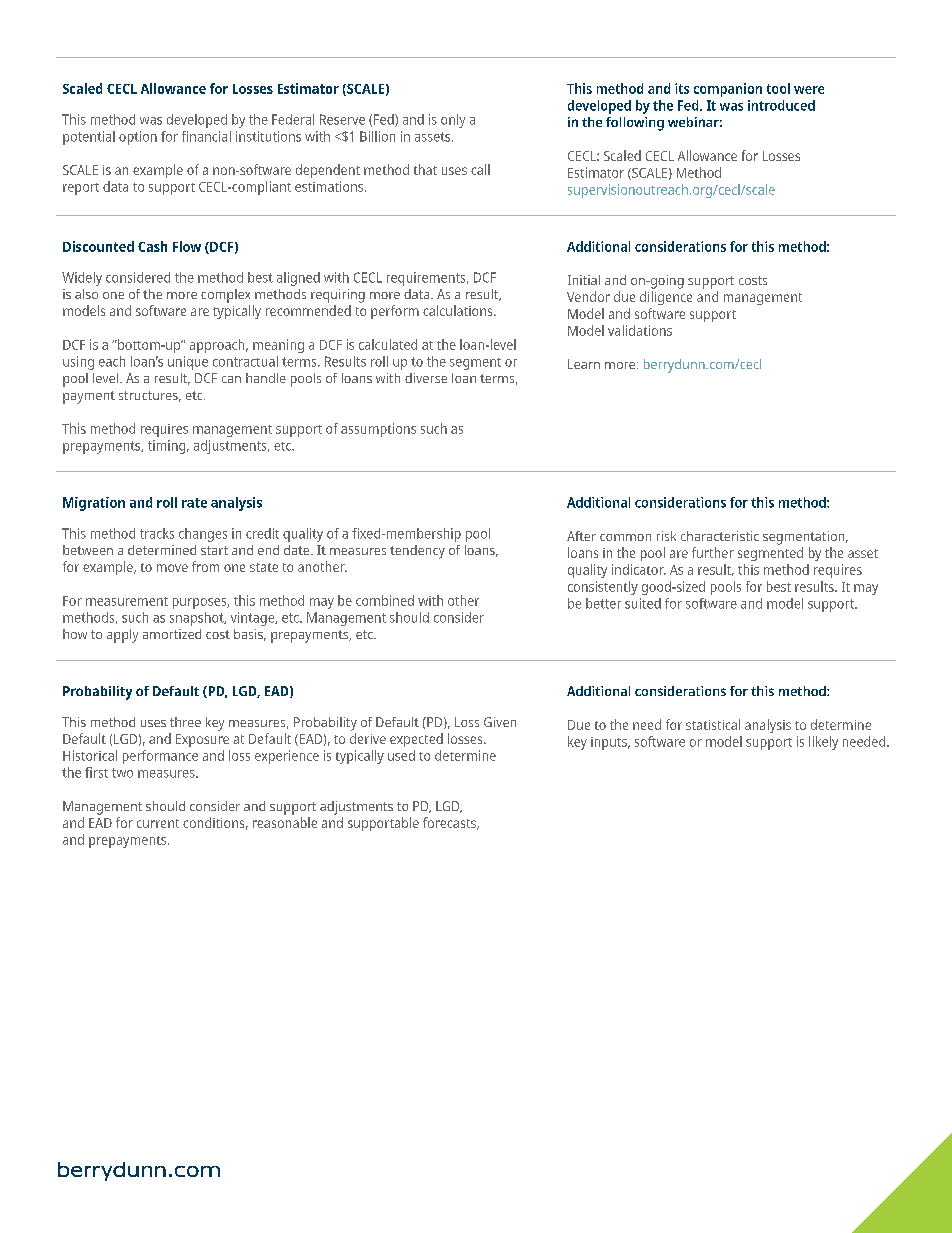 The height and width of the page is (1233, 952). Describe the element at coordinates (194, 503) in the page. I see `rate` at that location.
